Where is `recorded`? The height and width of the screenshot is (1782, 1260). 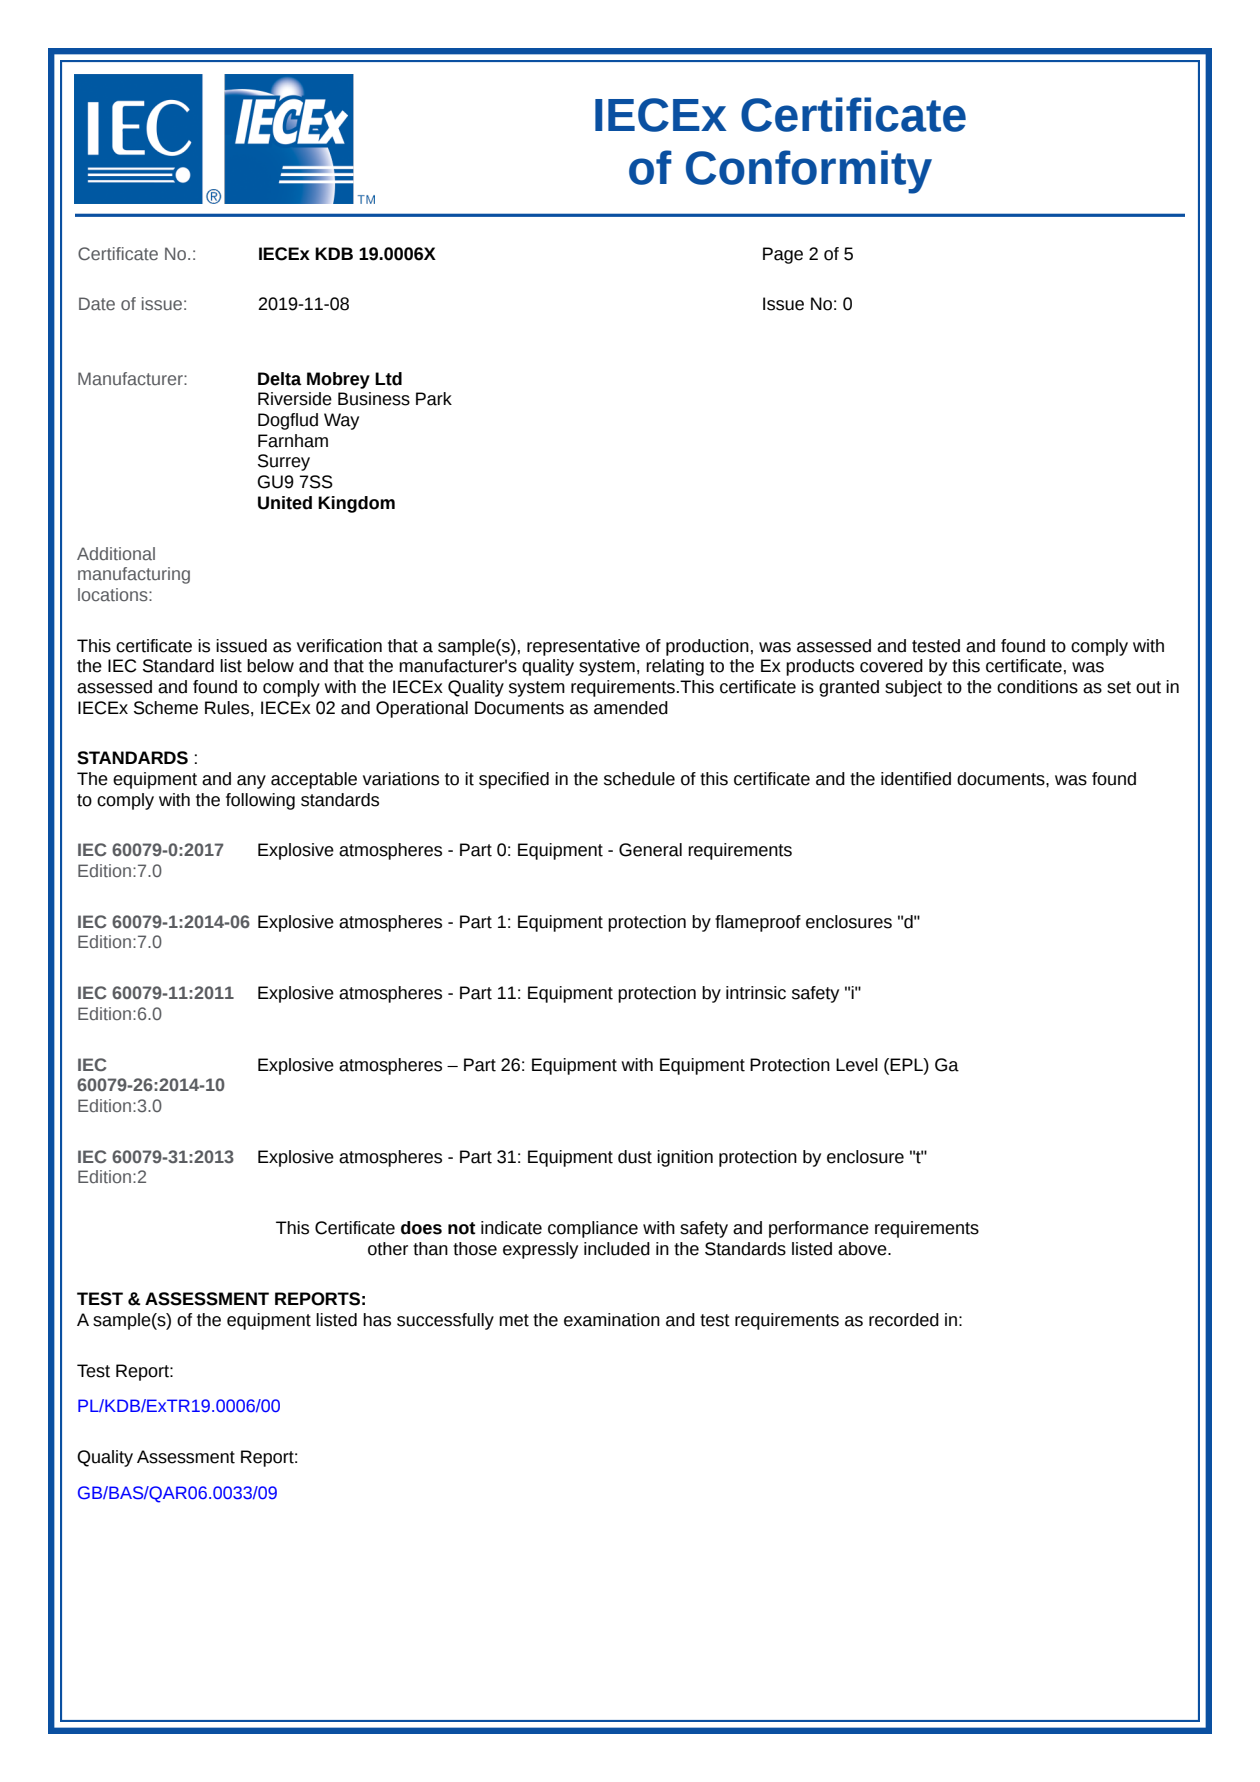 recorded is located at coordinates (904, 1320).
